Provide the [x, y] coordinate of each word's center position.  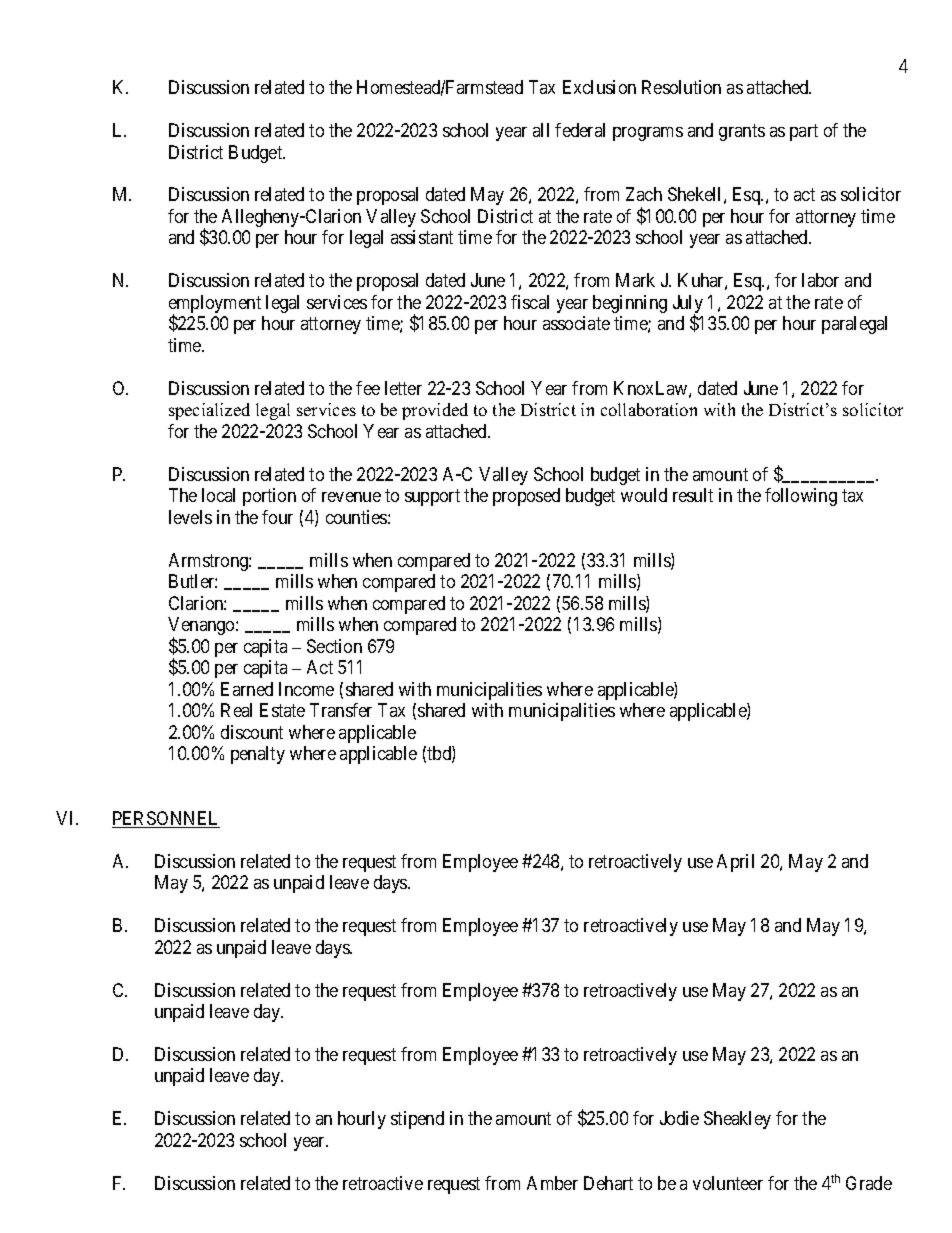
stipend [417, 1120]
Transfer [341, 710]
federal [580, 130]
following [801, 497]
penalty [258, 755]
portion [269, 497]
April [735, 863]
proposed [526, 497]
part [804, 132]
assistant [422, 237]
